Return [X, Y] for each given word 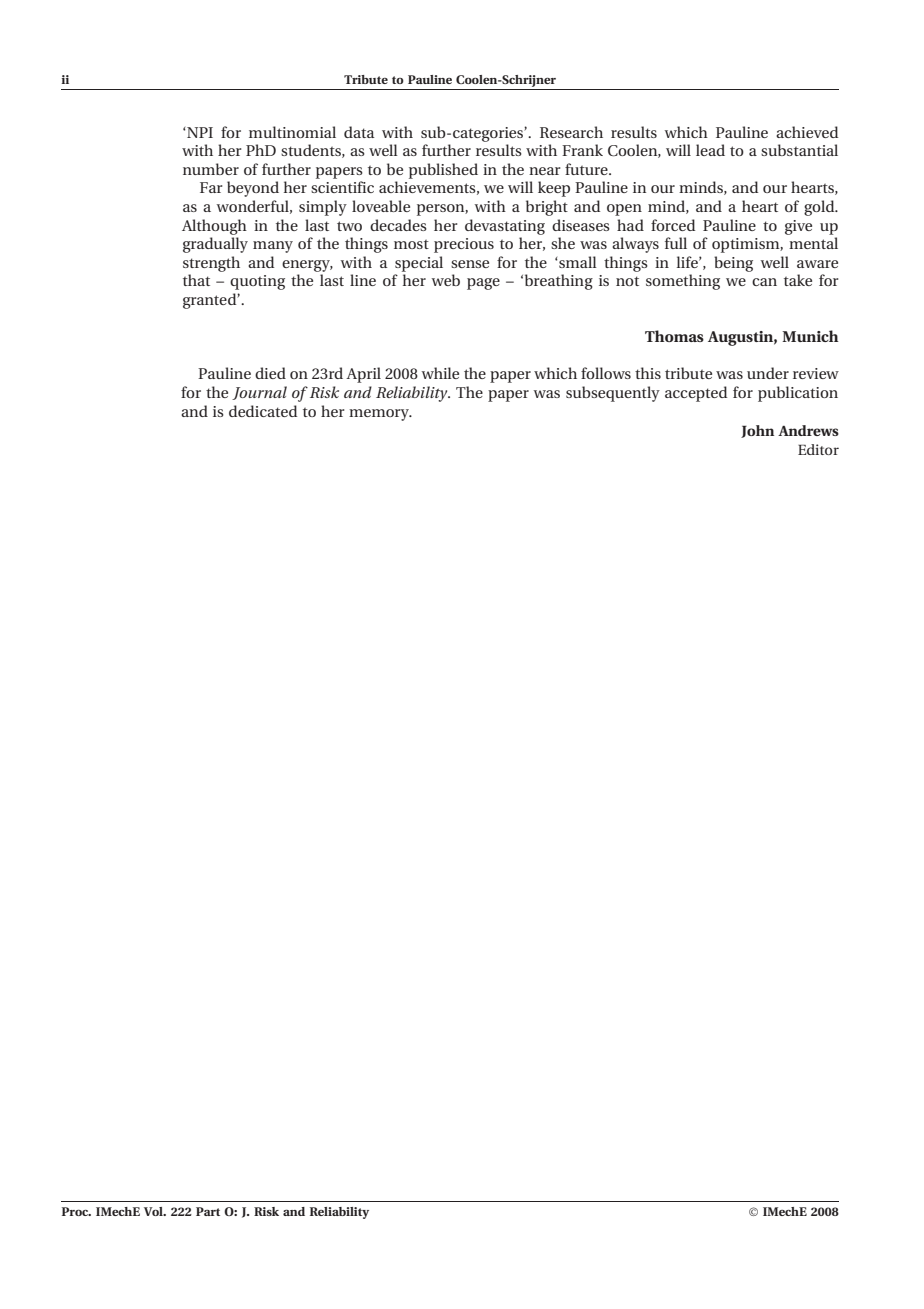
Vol [154, 1211]
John [757, 431]
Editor [818, 449]
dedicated [263, 411]
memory [380, 415]
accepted [696, 394]
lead [710, 150]
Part [208, 1211]
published [443, 171]
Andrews [808, 430]
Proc [76, 1211]
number [211, 169]
